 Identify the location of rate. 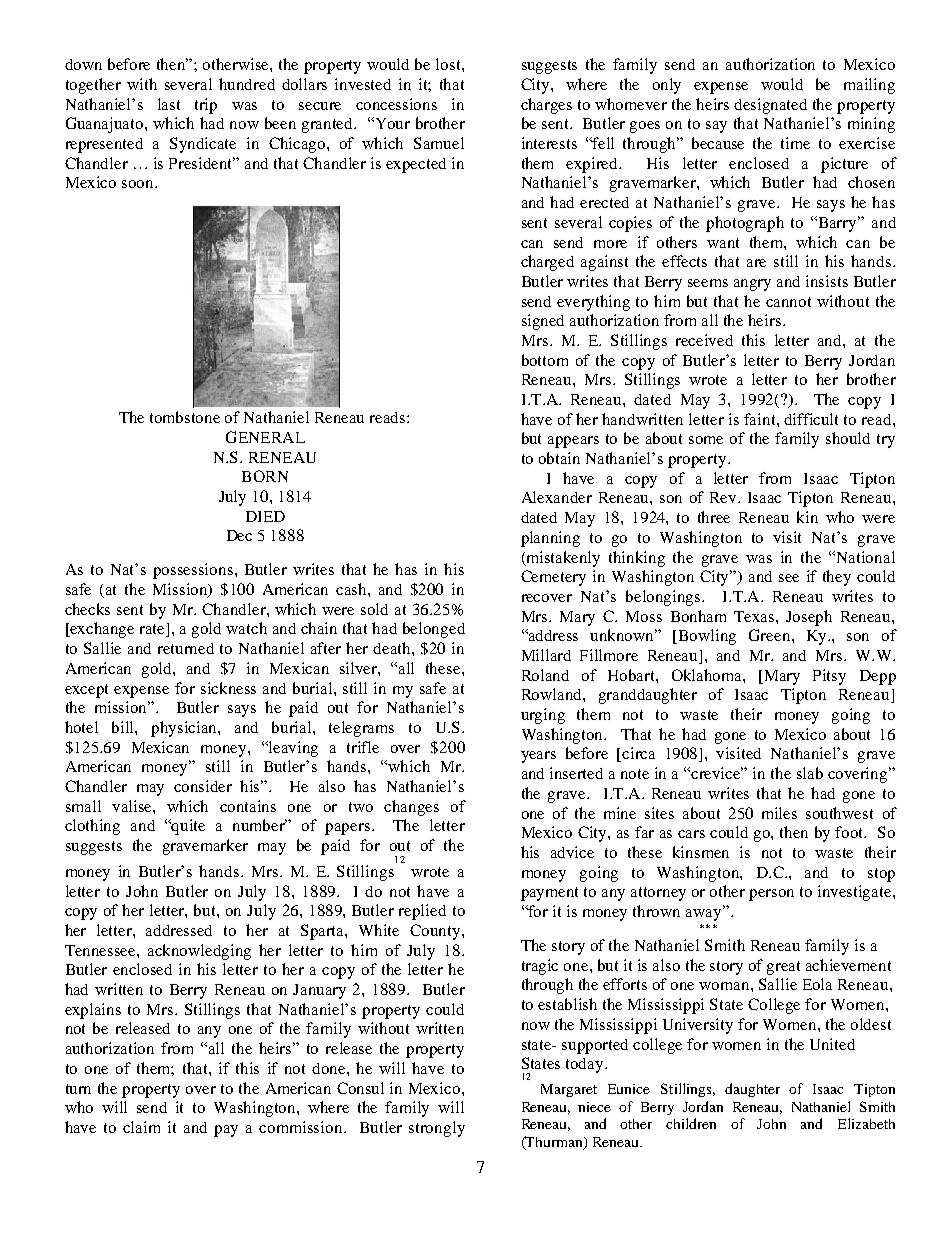
(154, 630).
